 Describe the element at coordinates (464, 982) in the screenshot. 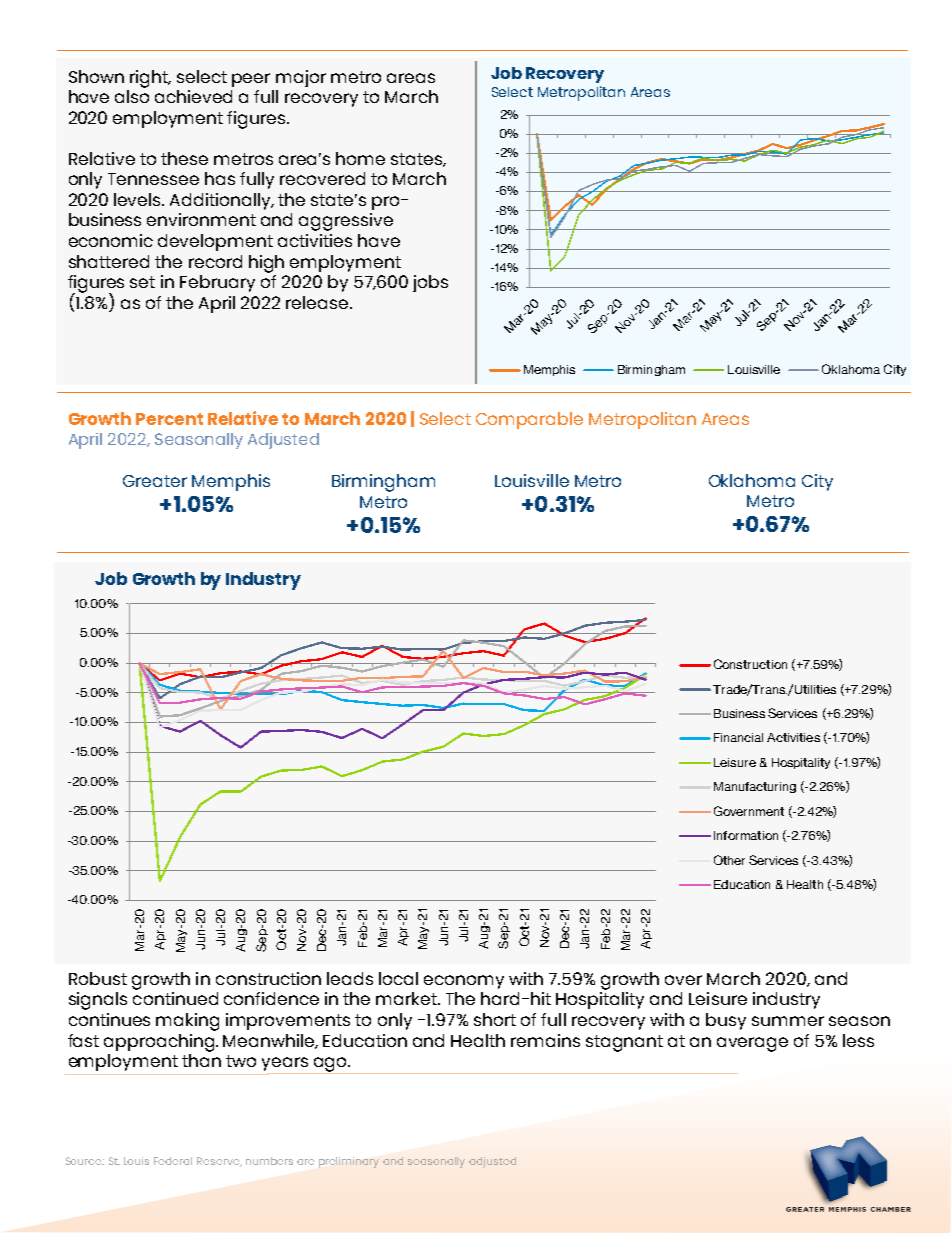

I see `economy` at that location.
